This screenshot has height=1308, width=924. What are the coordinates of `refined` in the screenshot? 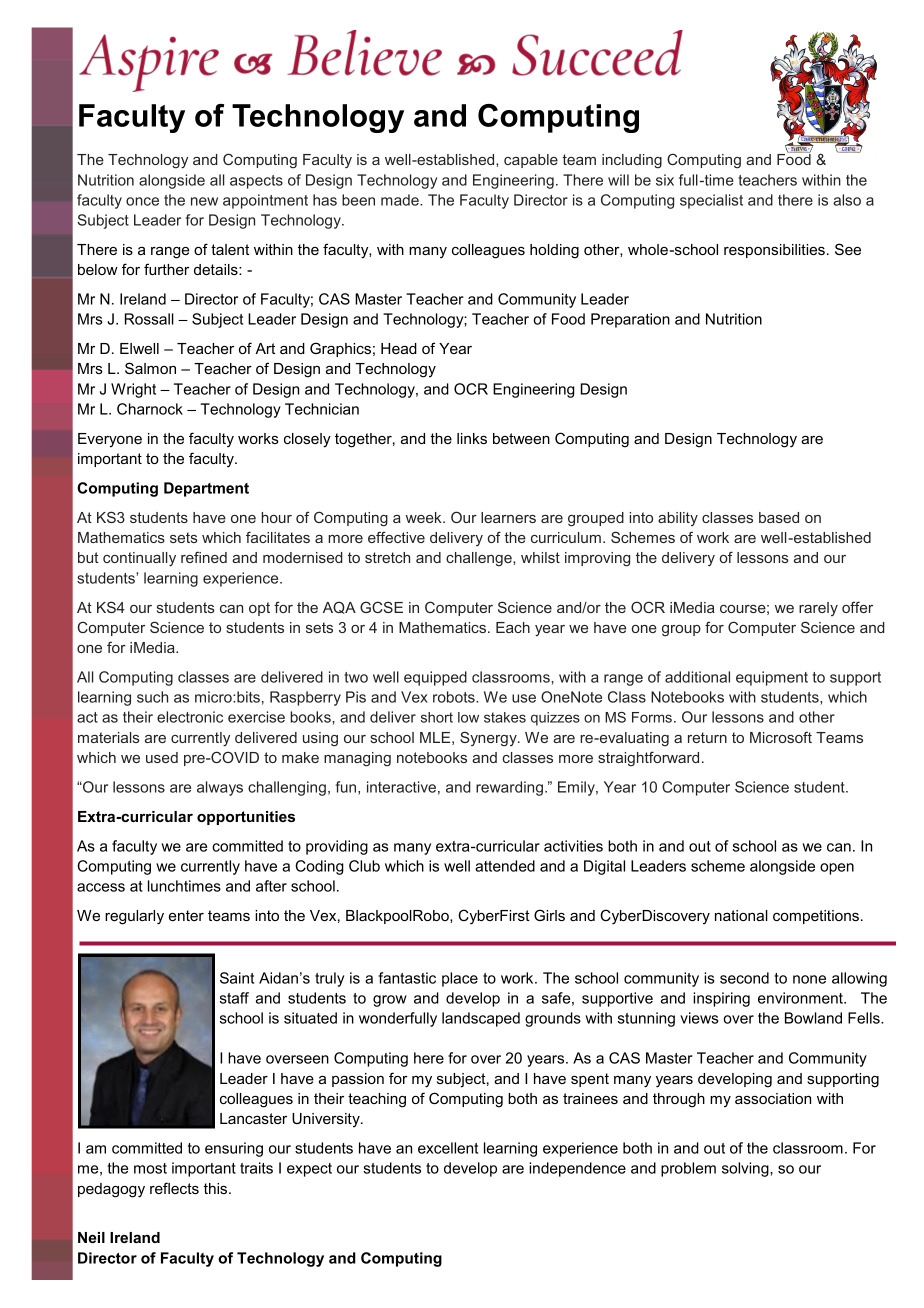 It's located at (204, 557).
